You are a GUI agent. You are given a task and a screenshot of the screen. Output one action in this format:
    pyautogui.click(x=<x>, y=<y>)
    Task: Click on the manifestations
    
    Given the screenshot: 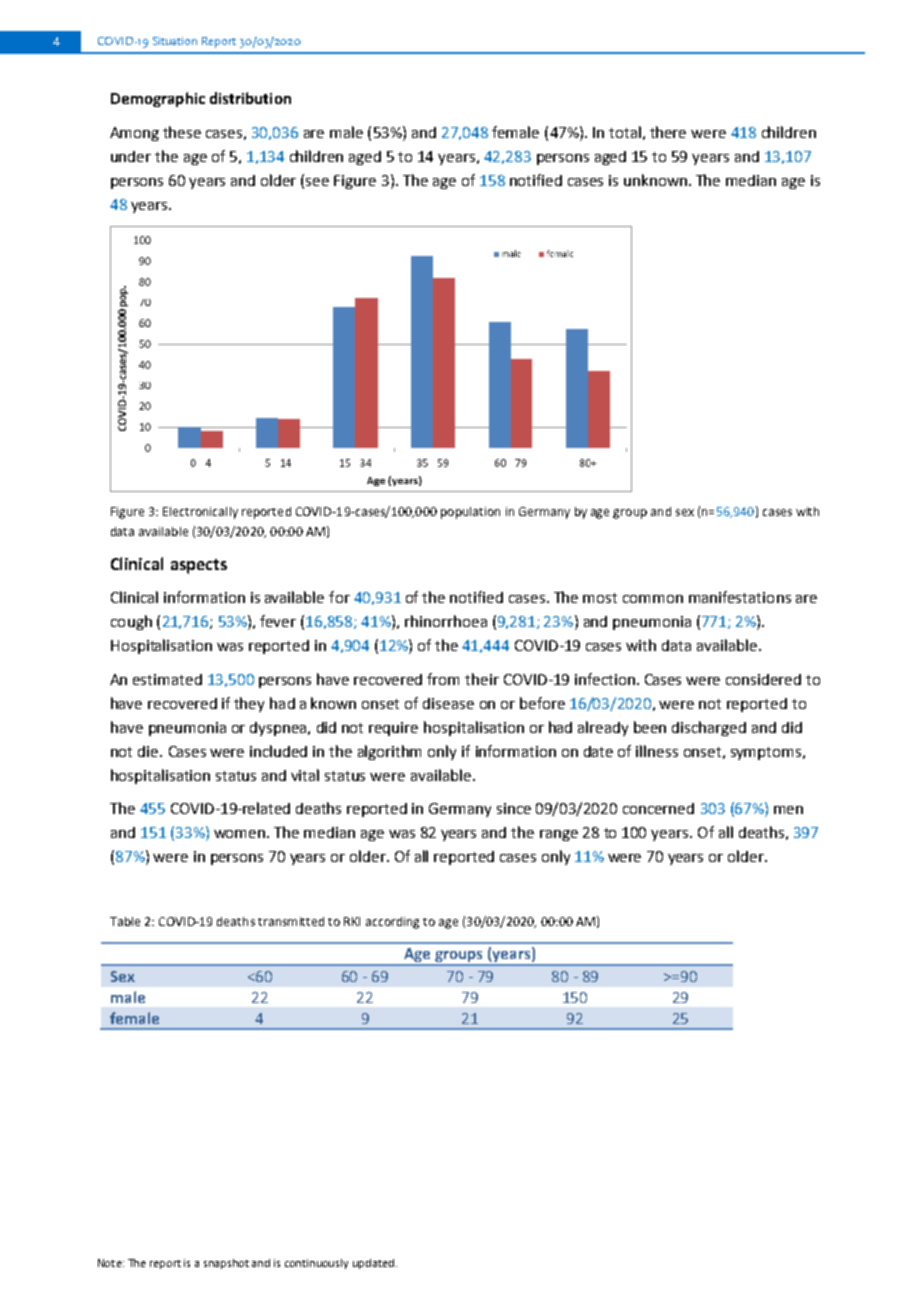 What is the action you would take?
    pyautogui.click(x=740, y=597)
